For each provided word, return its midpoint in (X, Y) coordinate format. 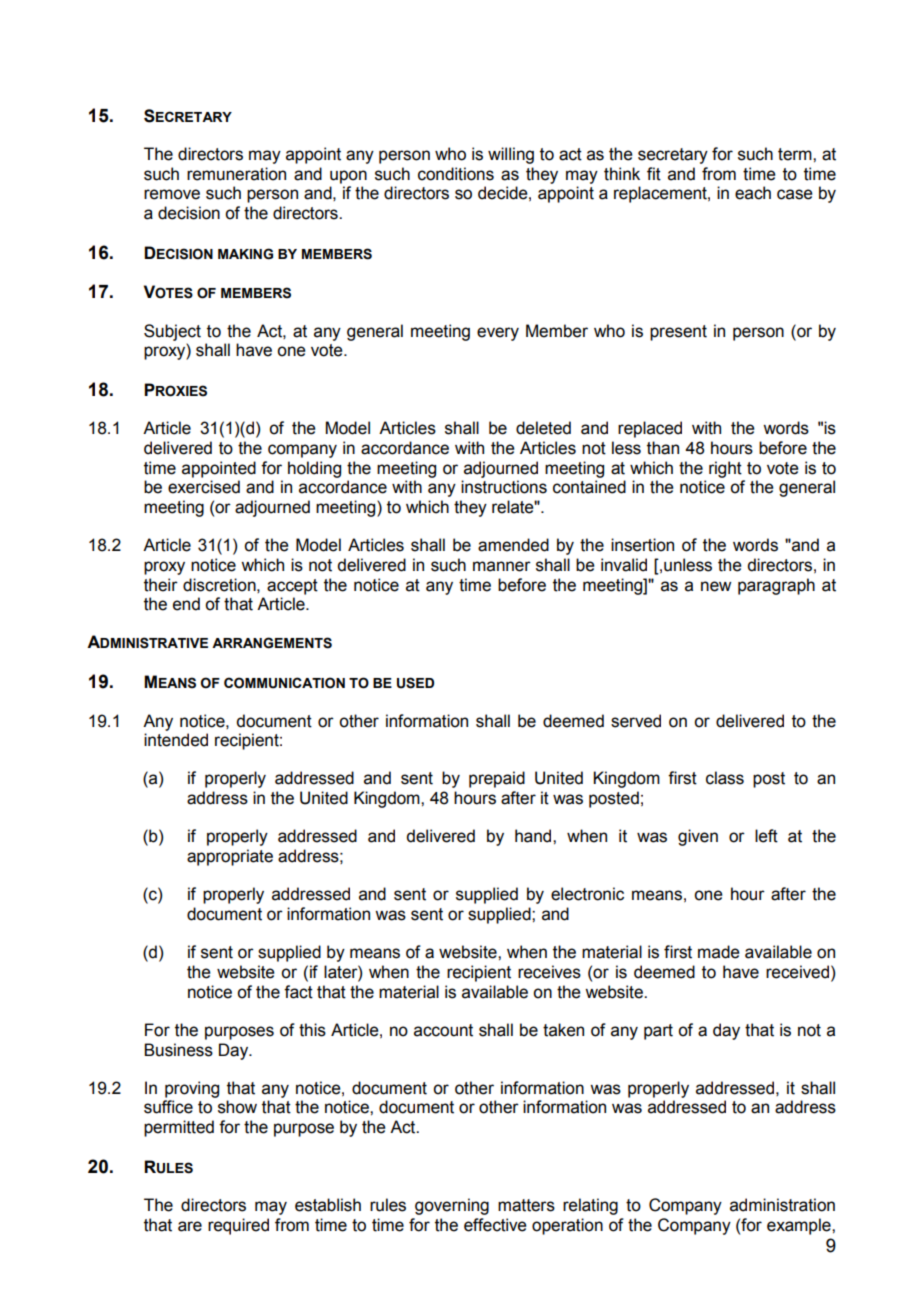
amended (513, 545)
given (698, 837)
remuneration (236, 174)
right (725, 469)
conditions (456, 174)
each (753, 193)
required (238, 1226)
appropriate (230, 857)
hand (534, 836)
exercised (204, 487)
